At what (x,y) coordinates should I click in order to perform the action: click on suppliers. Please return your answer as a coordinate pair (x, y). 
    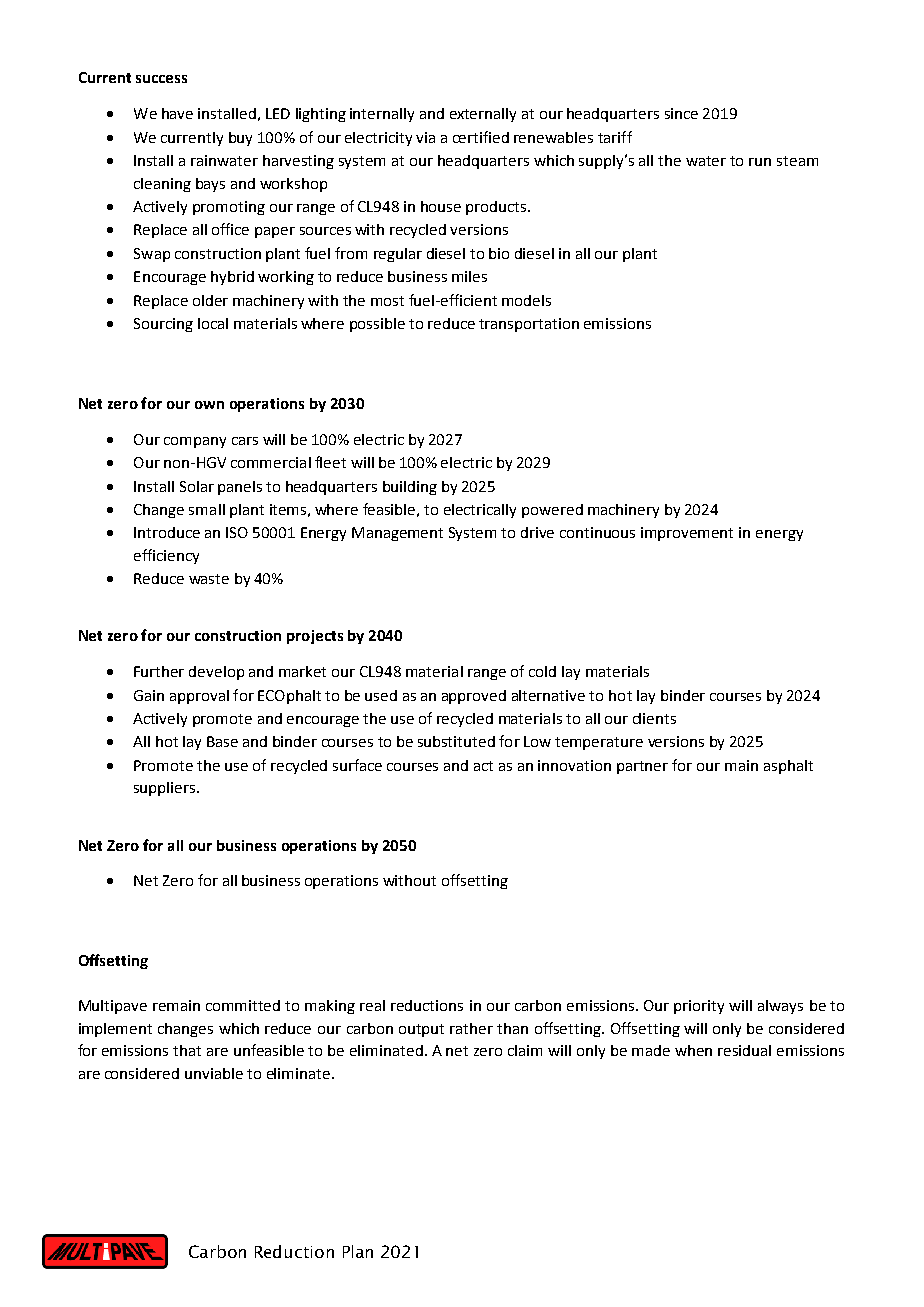
    Looking at the image, I should click on (166, 789).
